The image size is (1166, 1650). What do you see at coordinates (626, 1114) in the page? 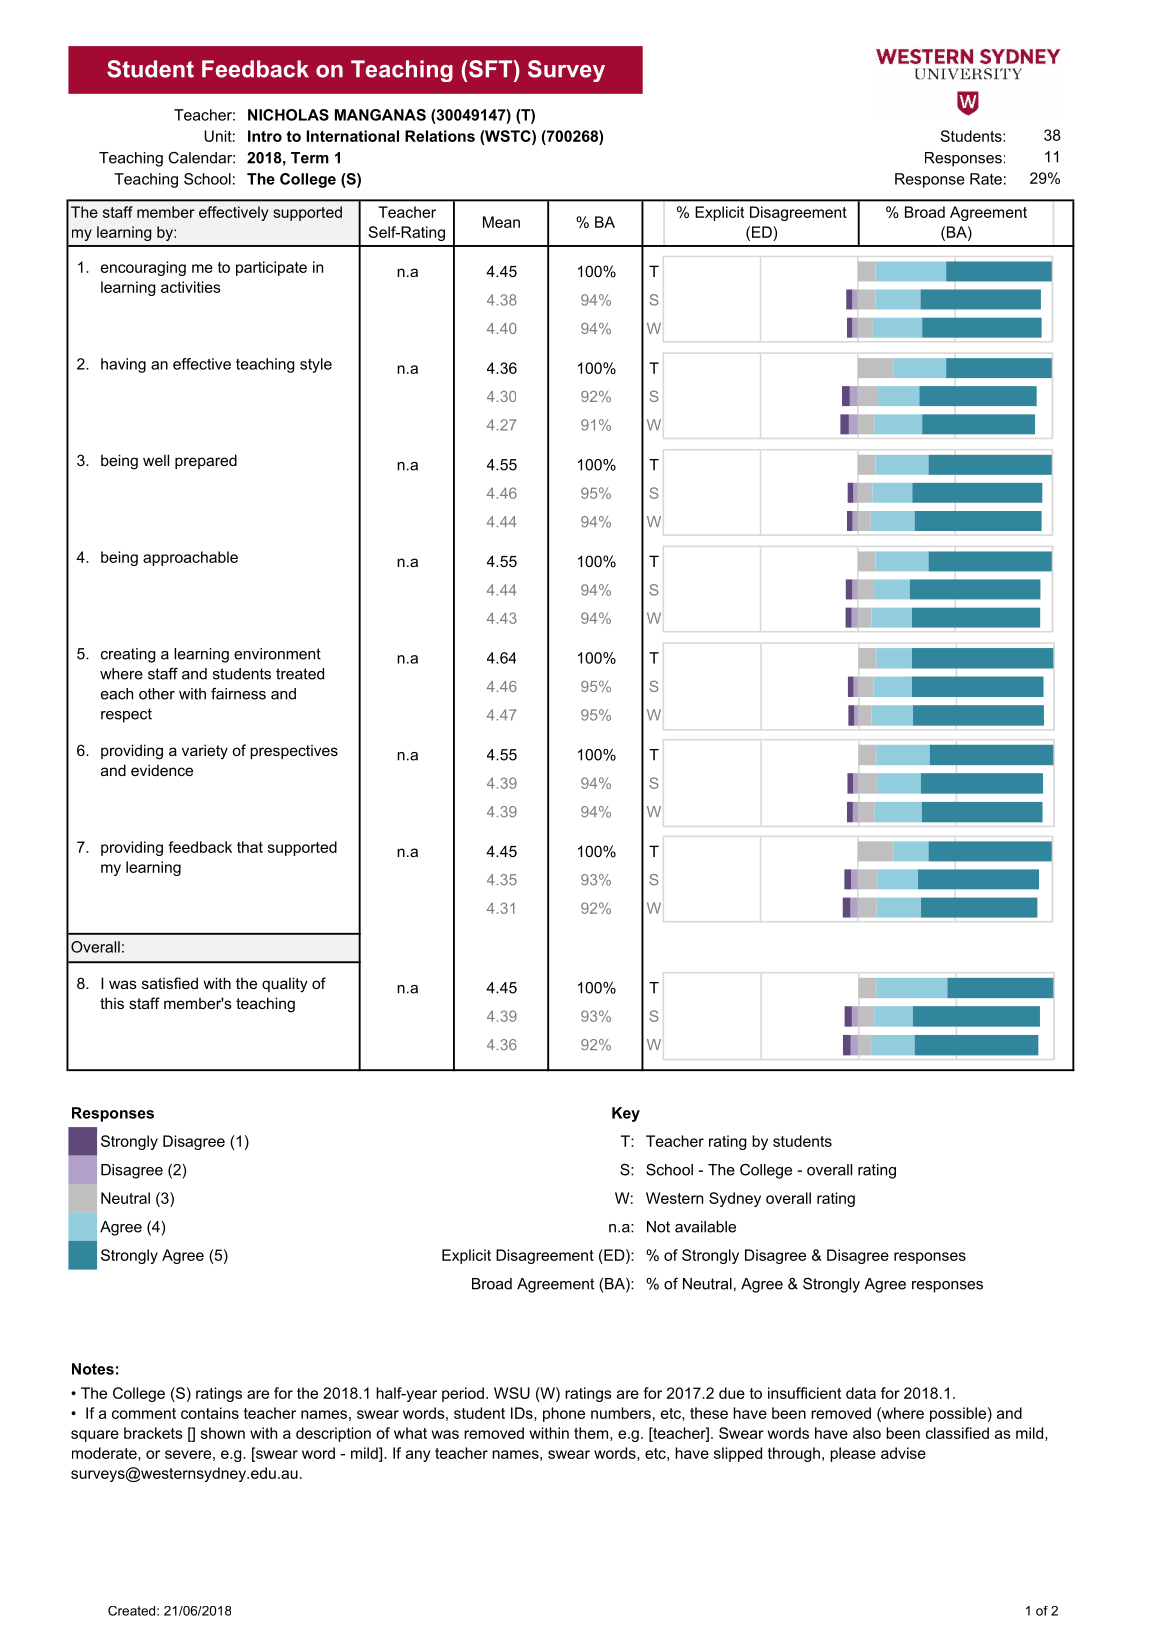
I see `Key` at bounding box center [626, 1114].
